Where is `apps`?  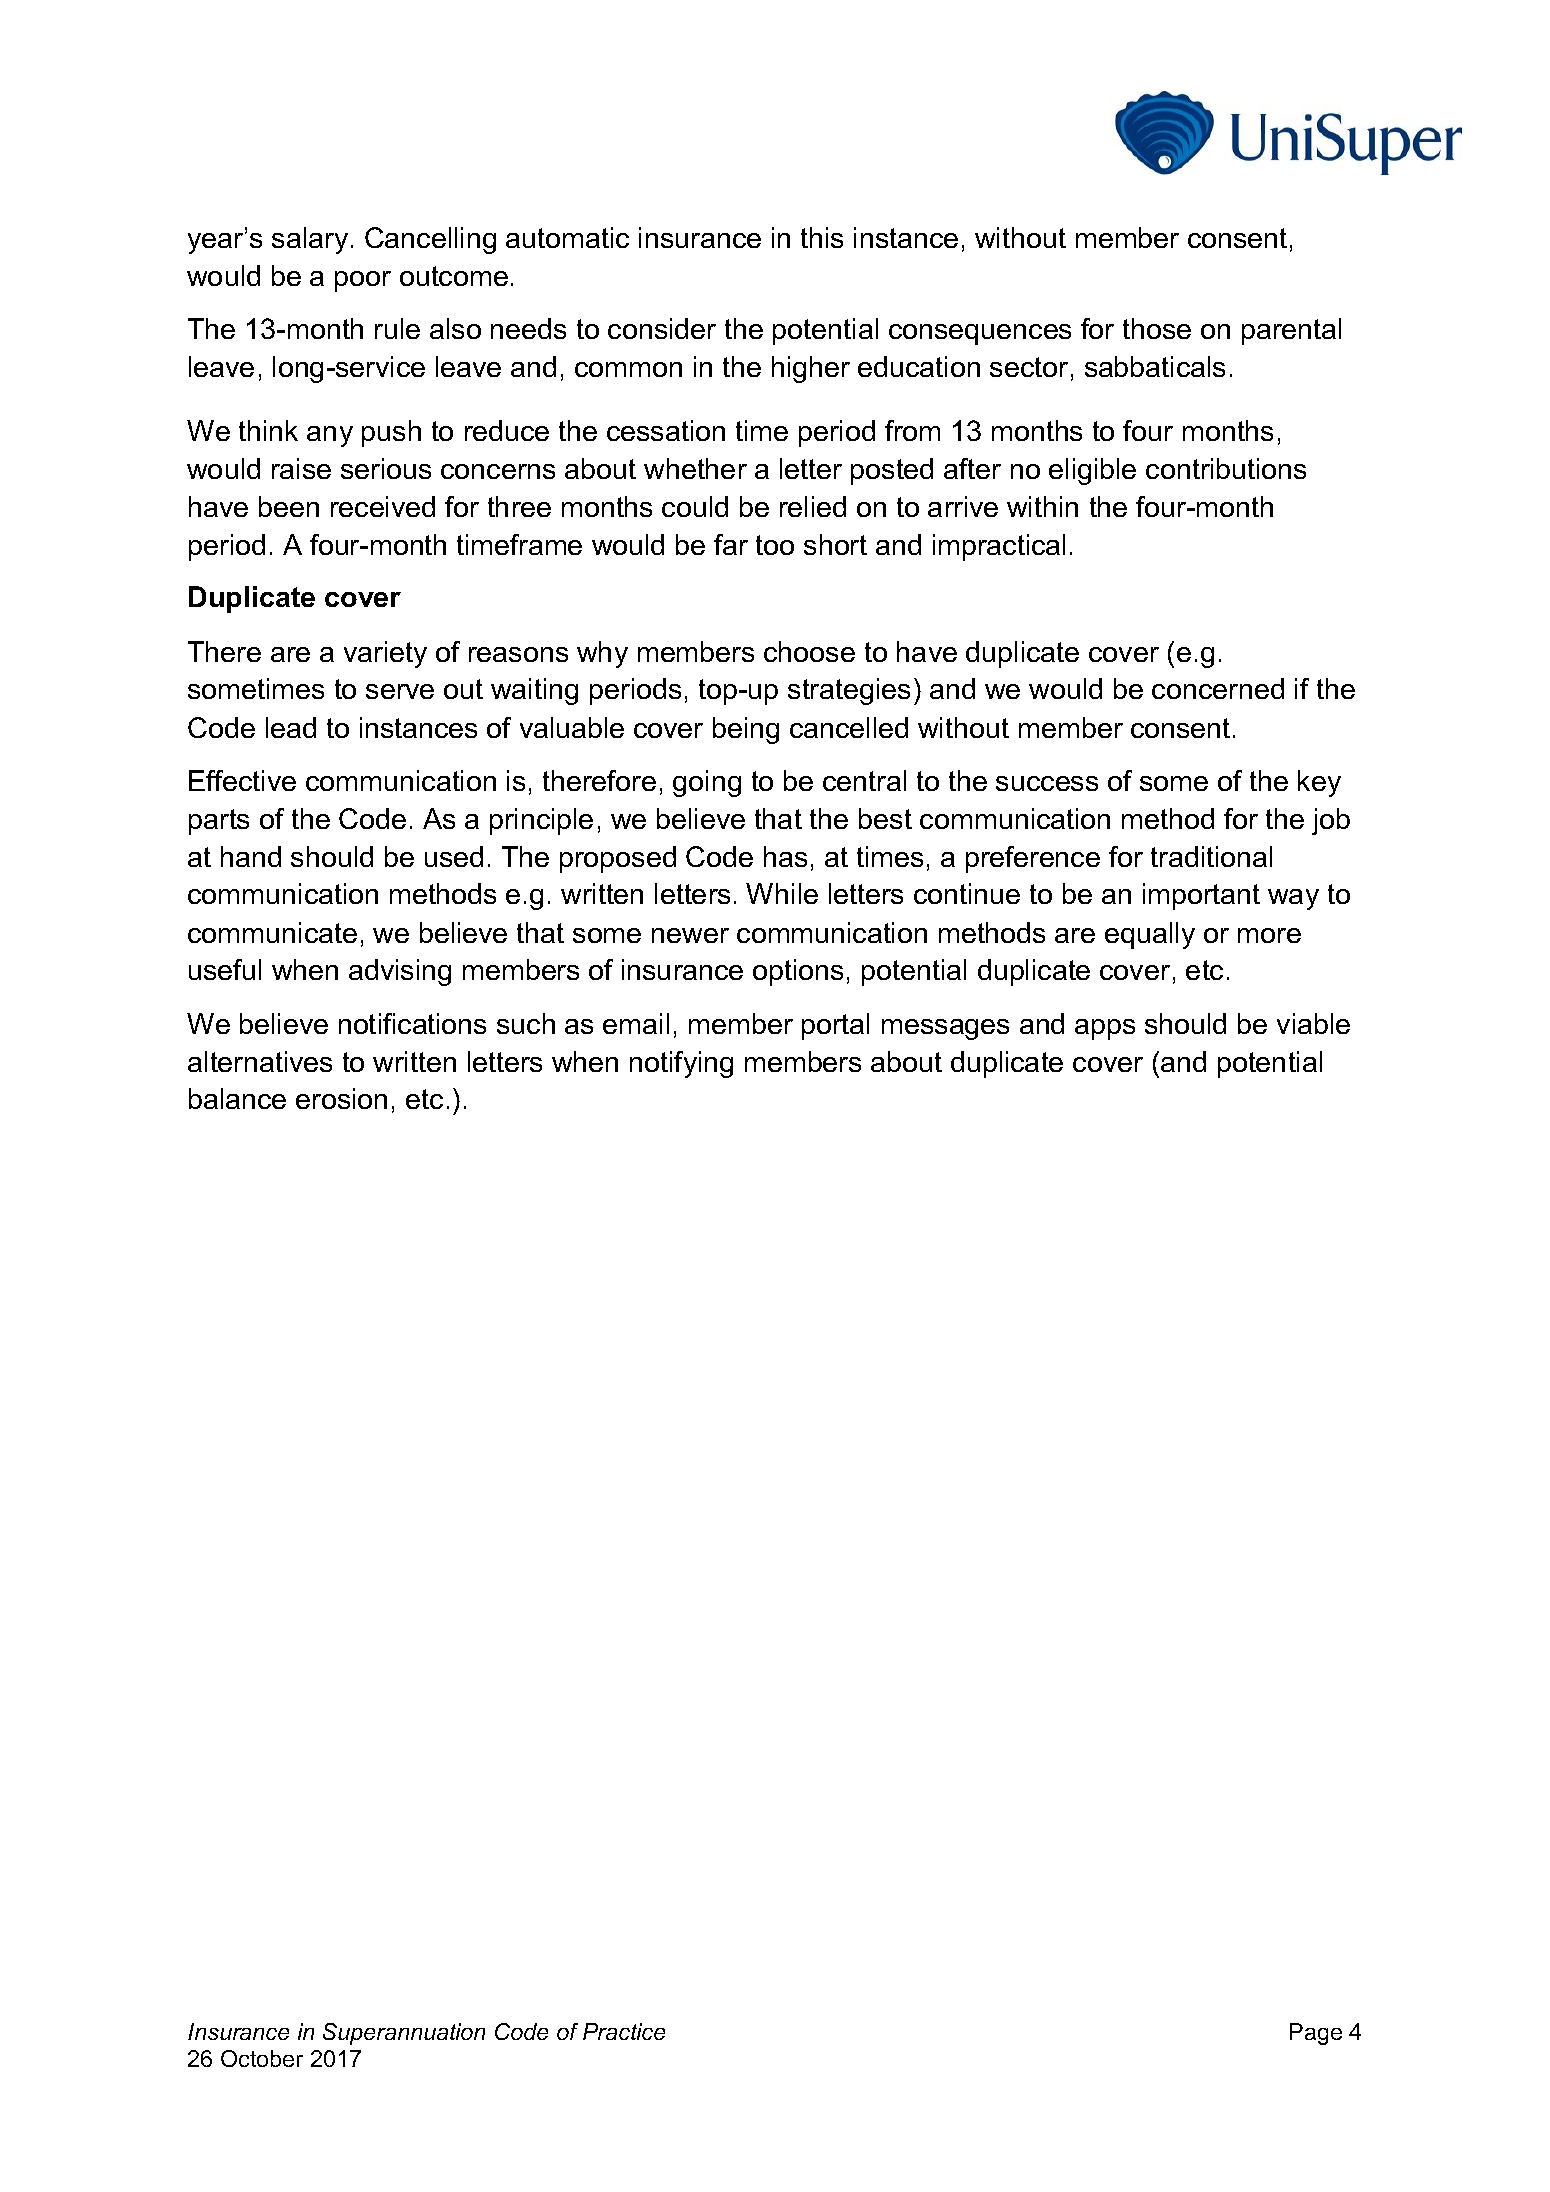
apps is located at coordinates (1105, 1029).
